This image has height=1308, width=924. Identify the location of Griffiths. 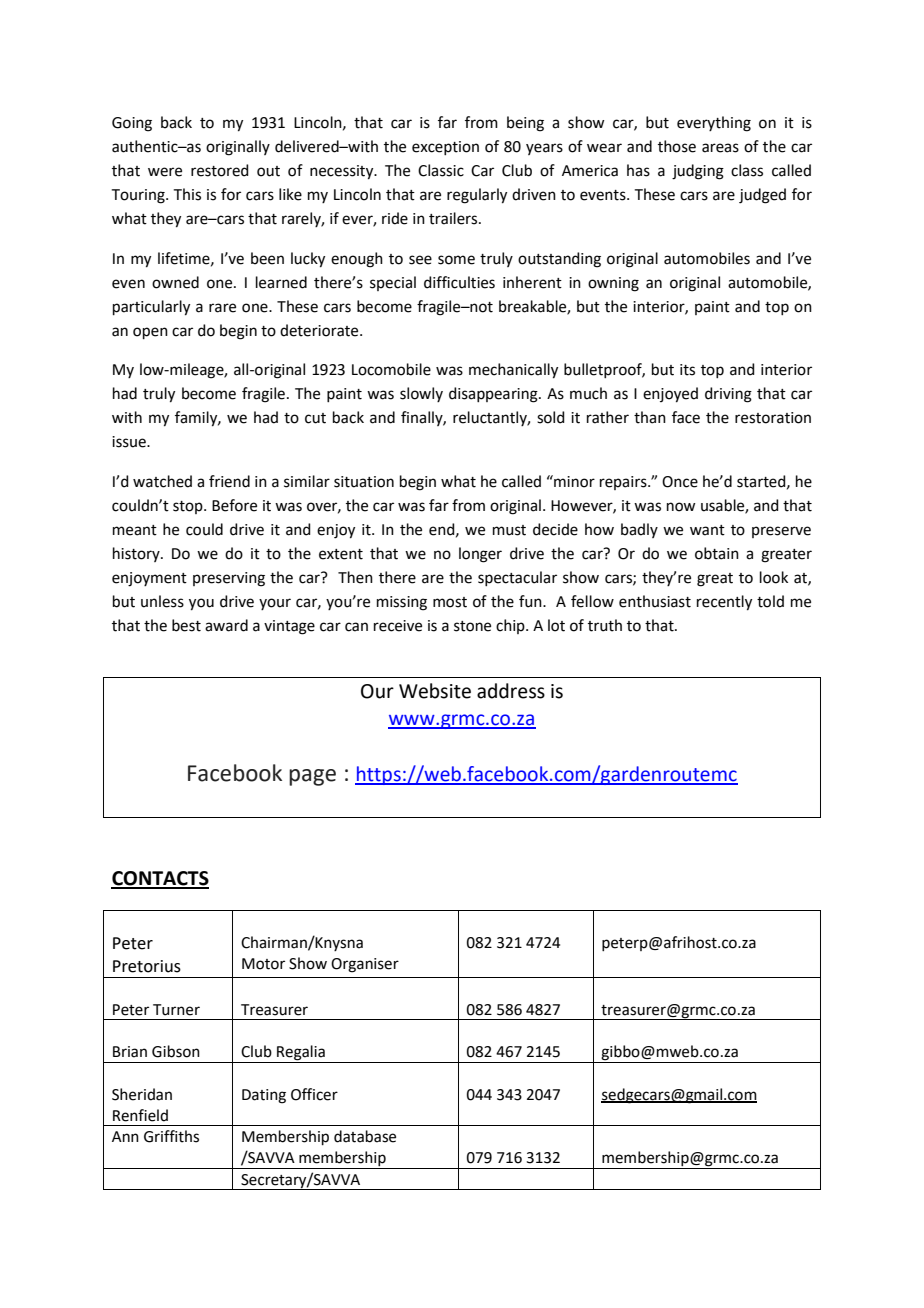
(171, 1136).
